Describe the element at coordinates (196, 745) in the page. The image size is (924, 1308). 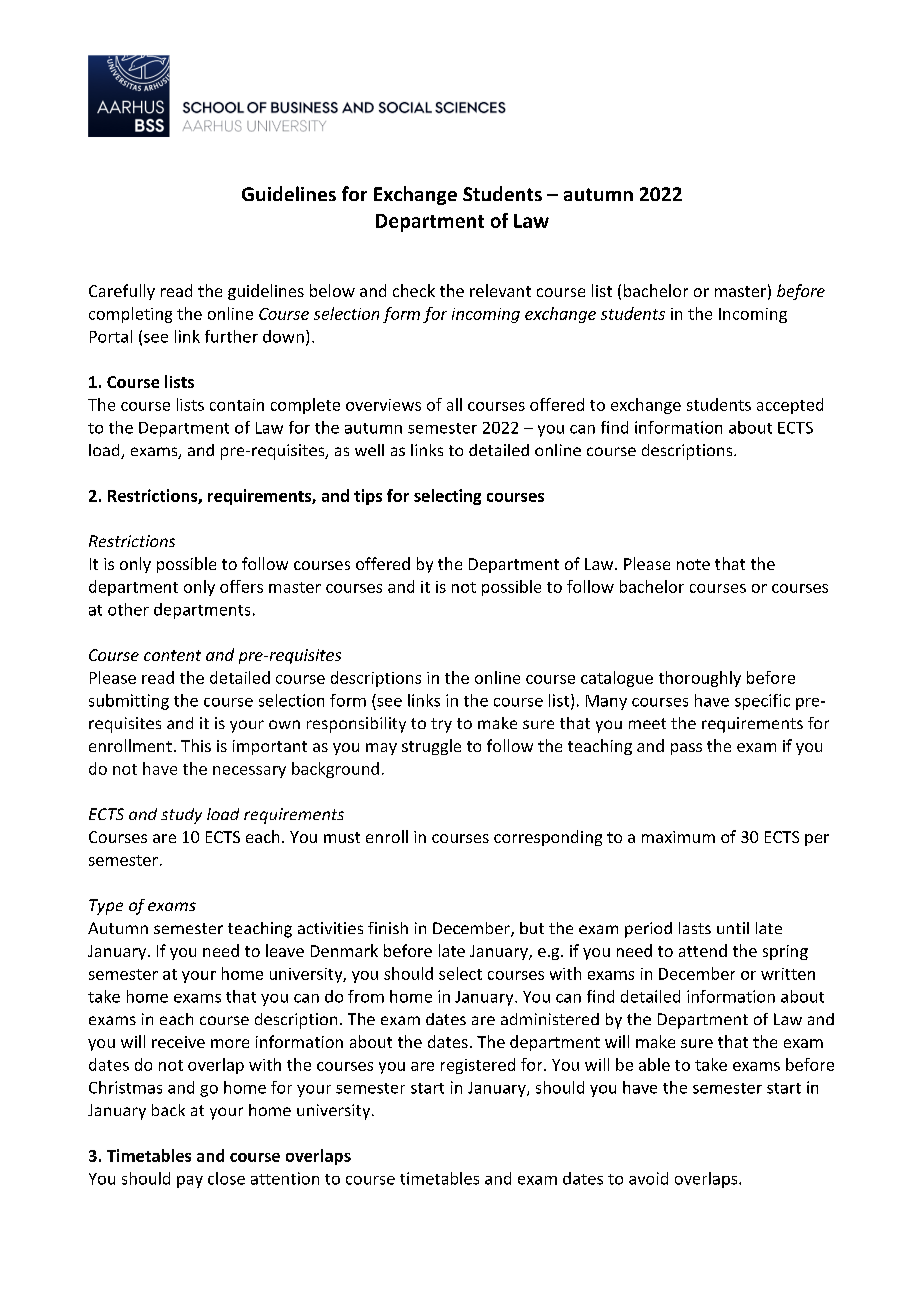
I see `This` at that location.
